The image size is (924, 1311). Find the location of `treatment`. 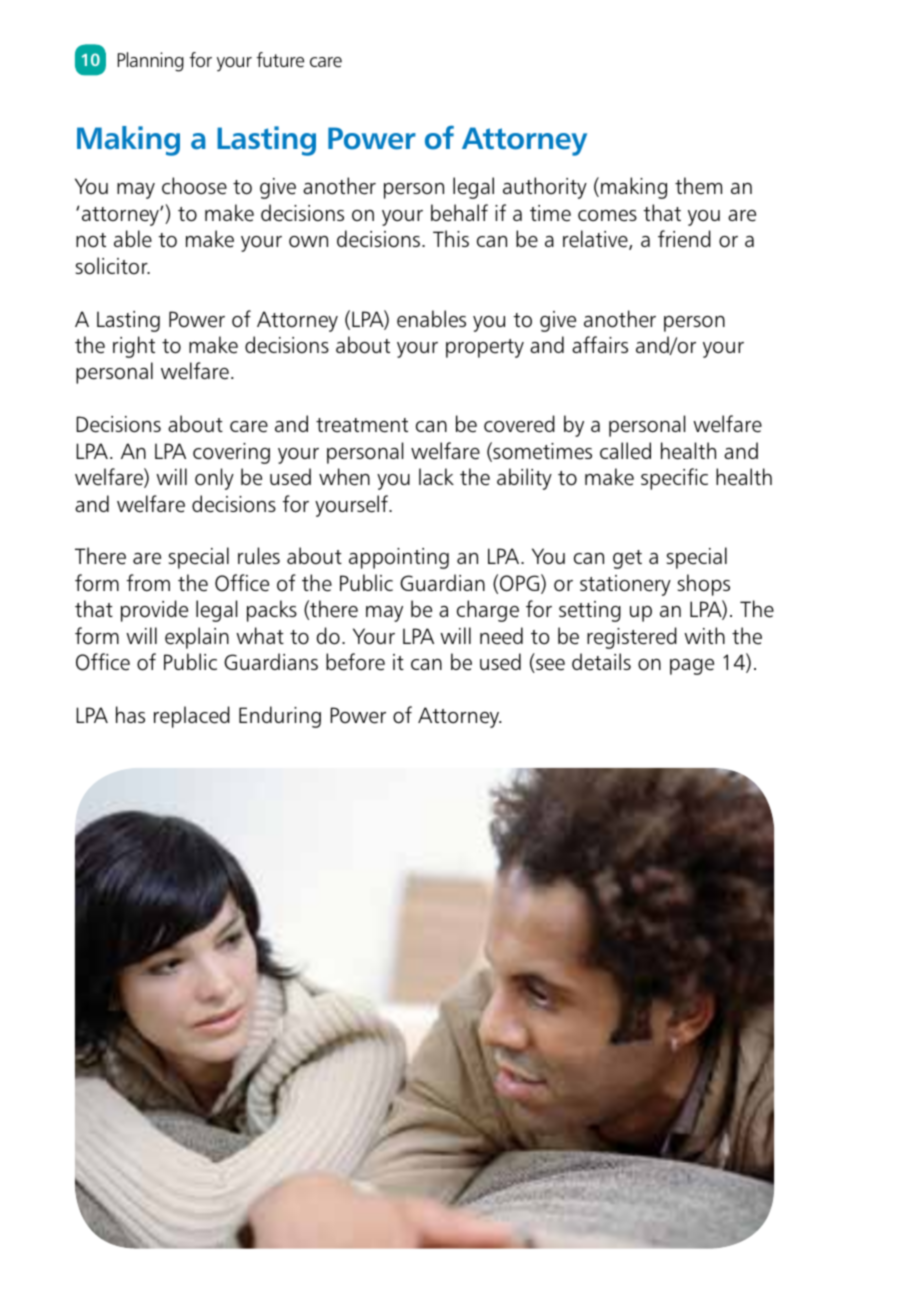

treatment is located at coordinates (362, 425).
